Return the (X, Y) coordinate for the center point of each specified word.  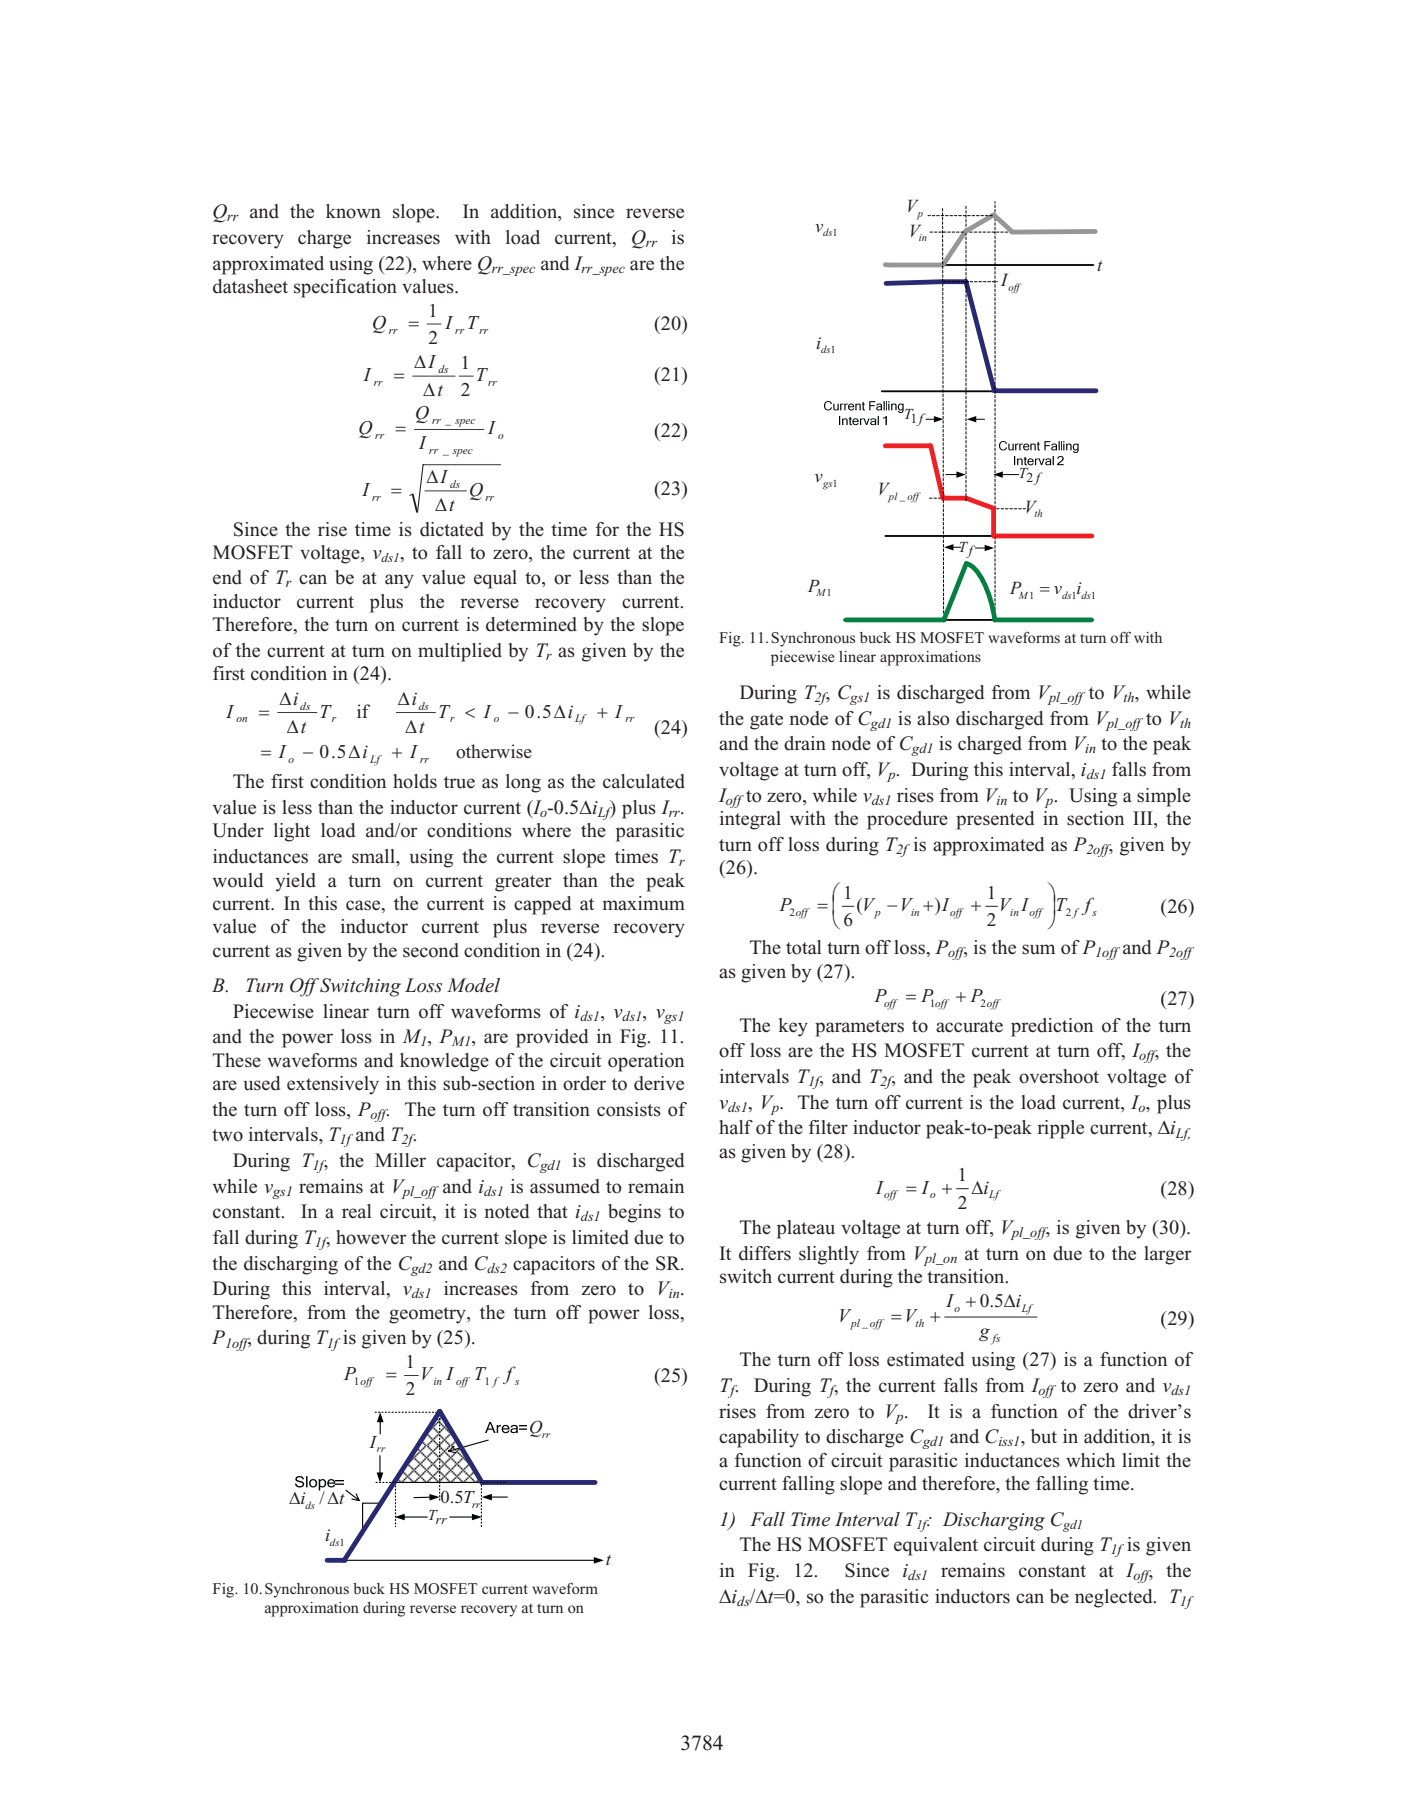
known (353, 211)
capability (759, 1438)
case (364, 905)
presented (995, 820)
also (933, 718)
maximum (643, 903)
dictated (452, 529)
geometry (428, 1315)
